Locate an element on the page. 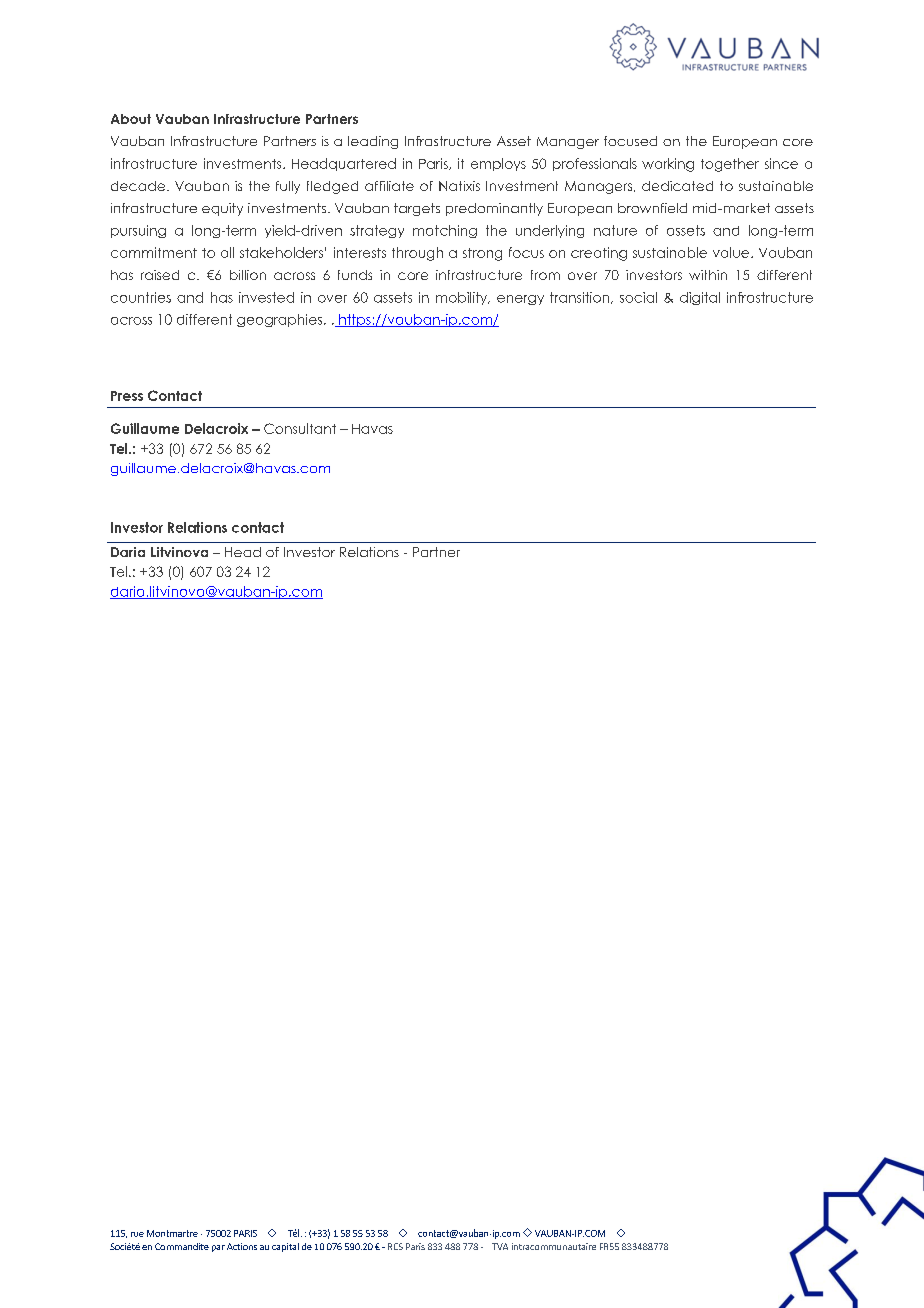 The image size is (924, 1308). mobility is located at coordinates (463, 298).
